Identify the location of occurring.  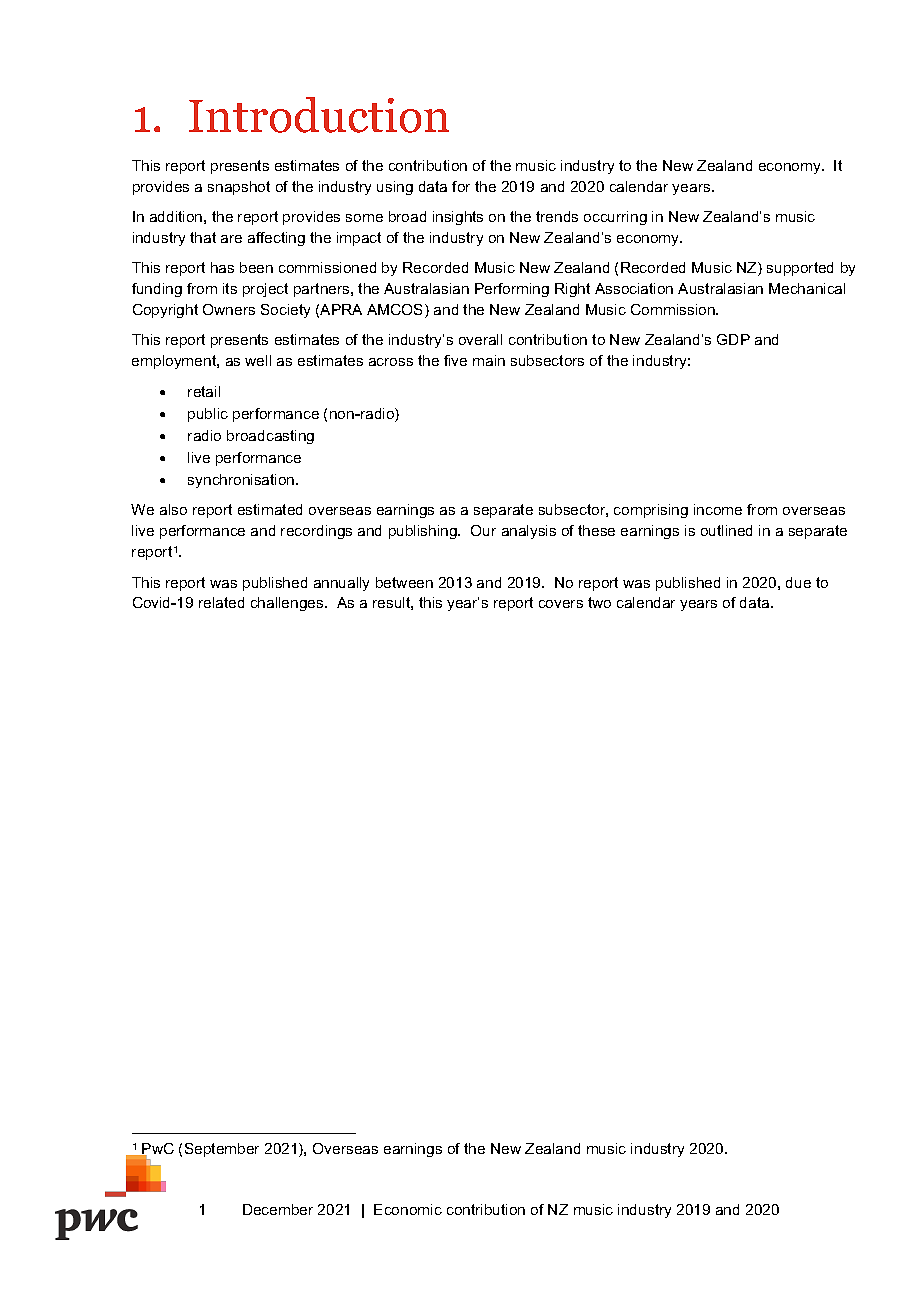
(615, 218).
